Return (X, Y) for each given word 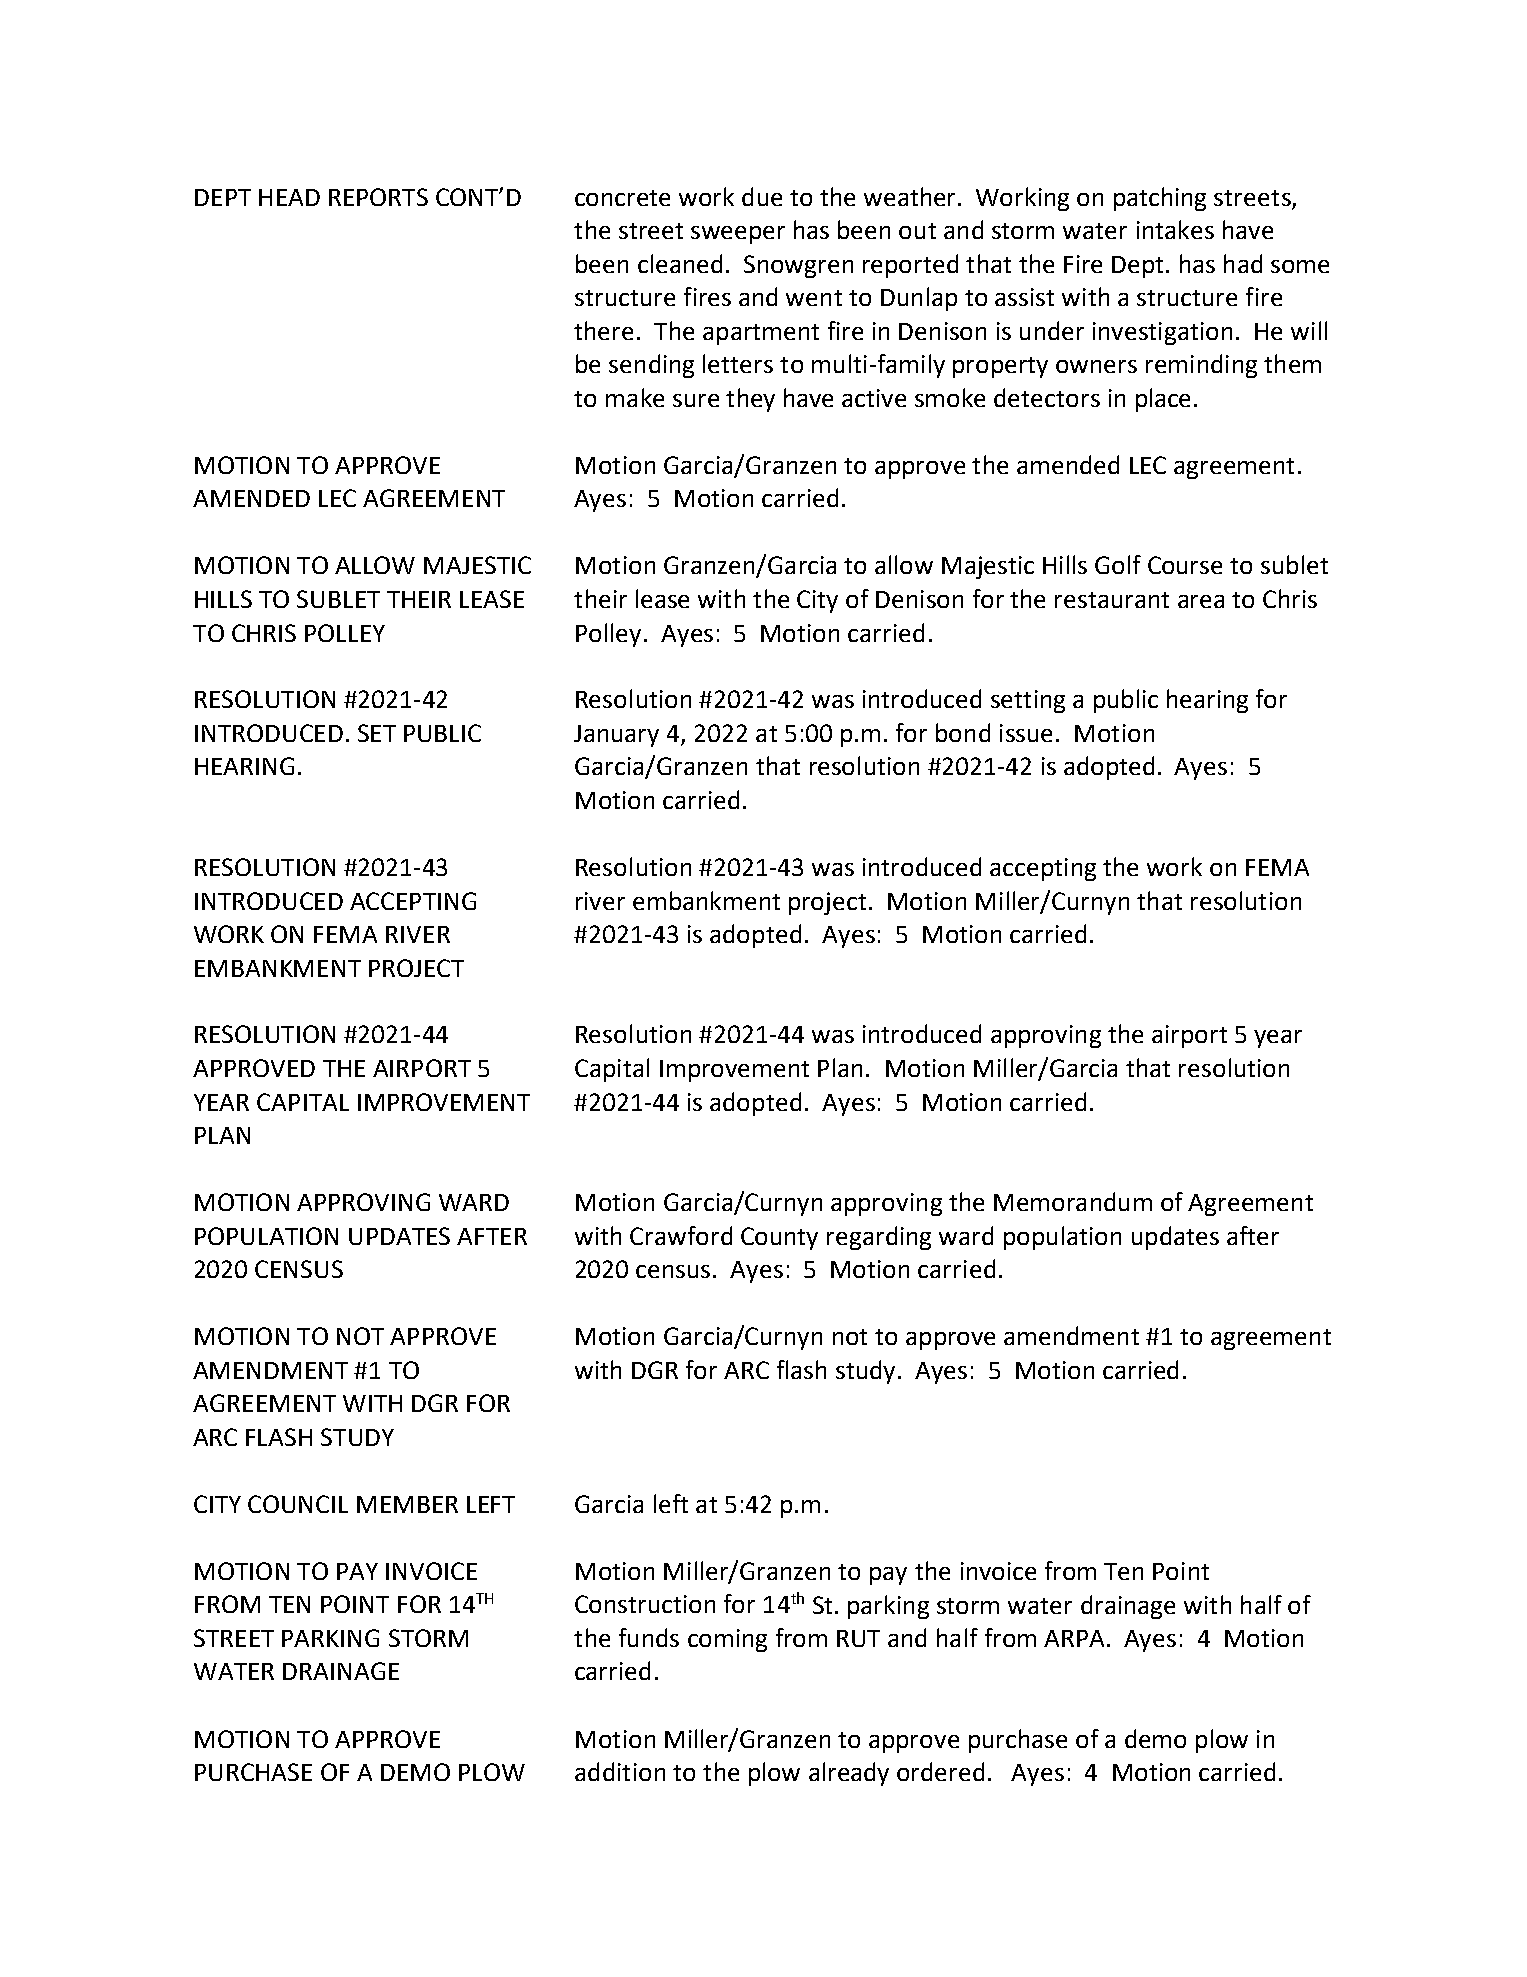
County (779, 1238)
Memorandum (1073, 1201)
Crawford (681, 1235)
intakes (1175, 229)
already (849, 1774)
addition (620, 1771)
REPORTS (378, 197)
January (616, 736)
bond (963, 732)
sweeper (738, 235)
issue (1026, 733)
